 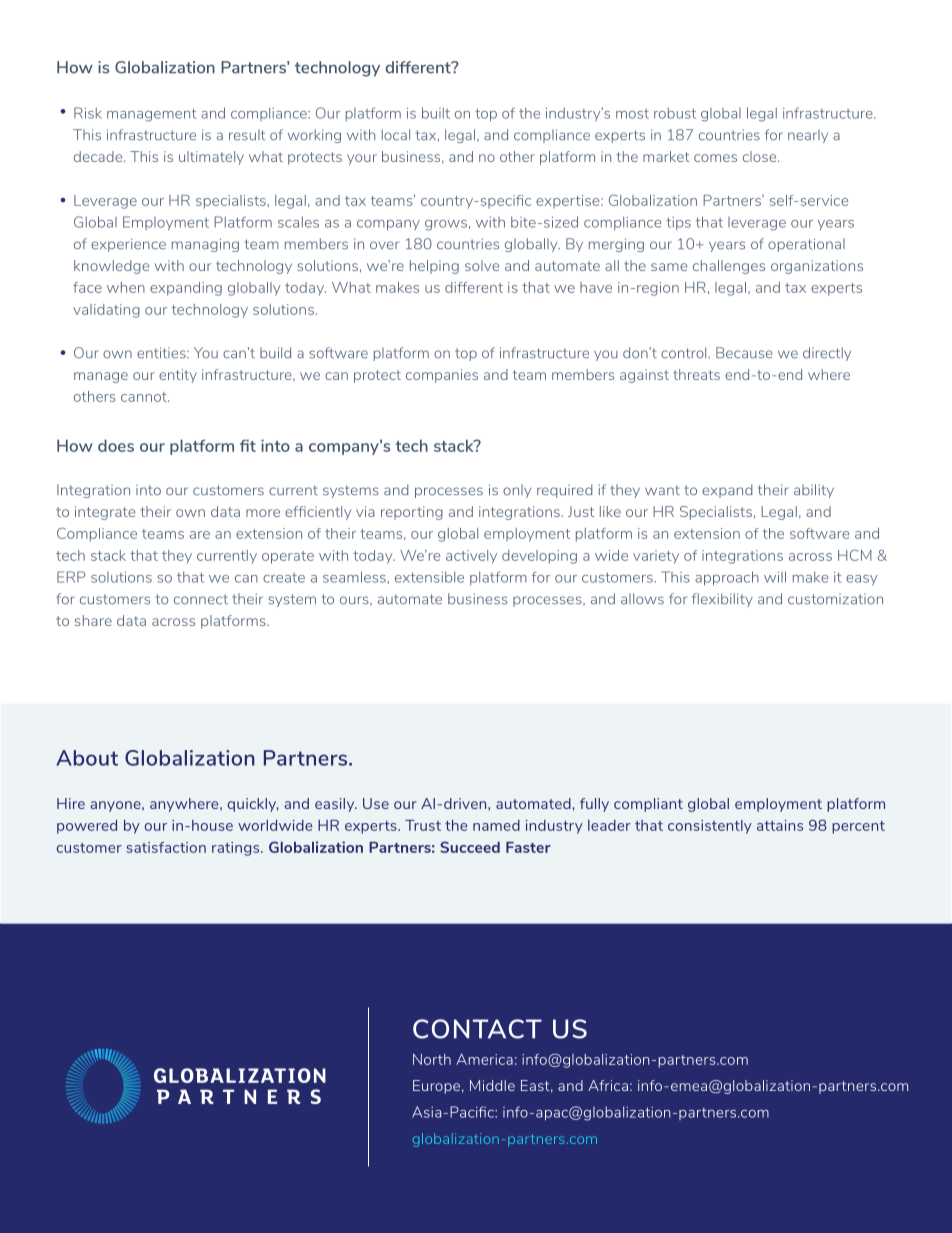 I want to click on ability, so click(x=814, y=491).
